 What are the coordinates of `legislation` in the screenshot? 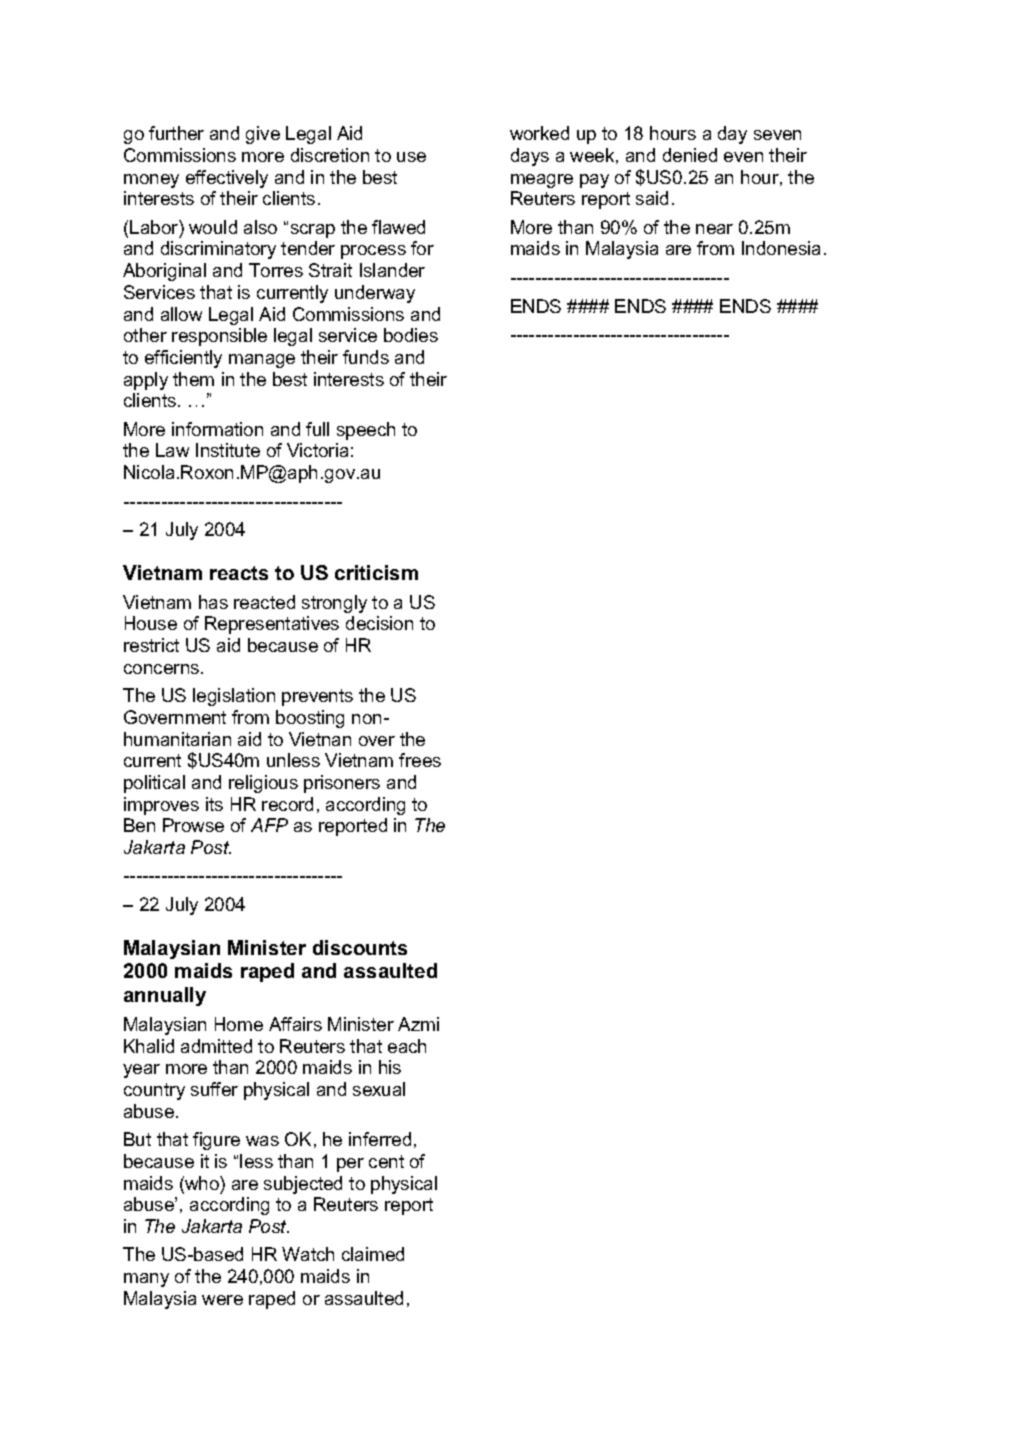 It's located at (234, 697).
